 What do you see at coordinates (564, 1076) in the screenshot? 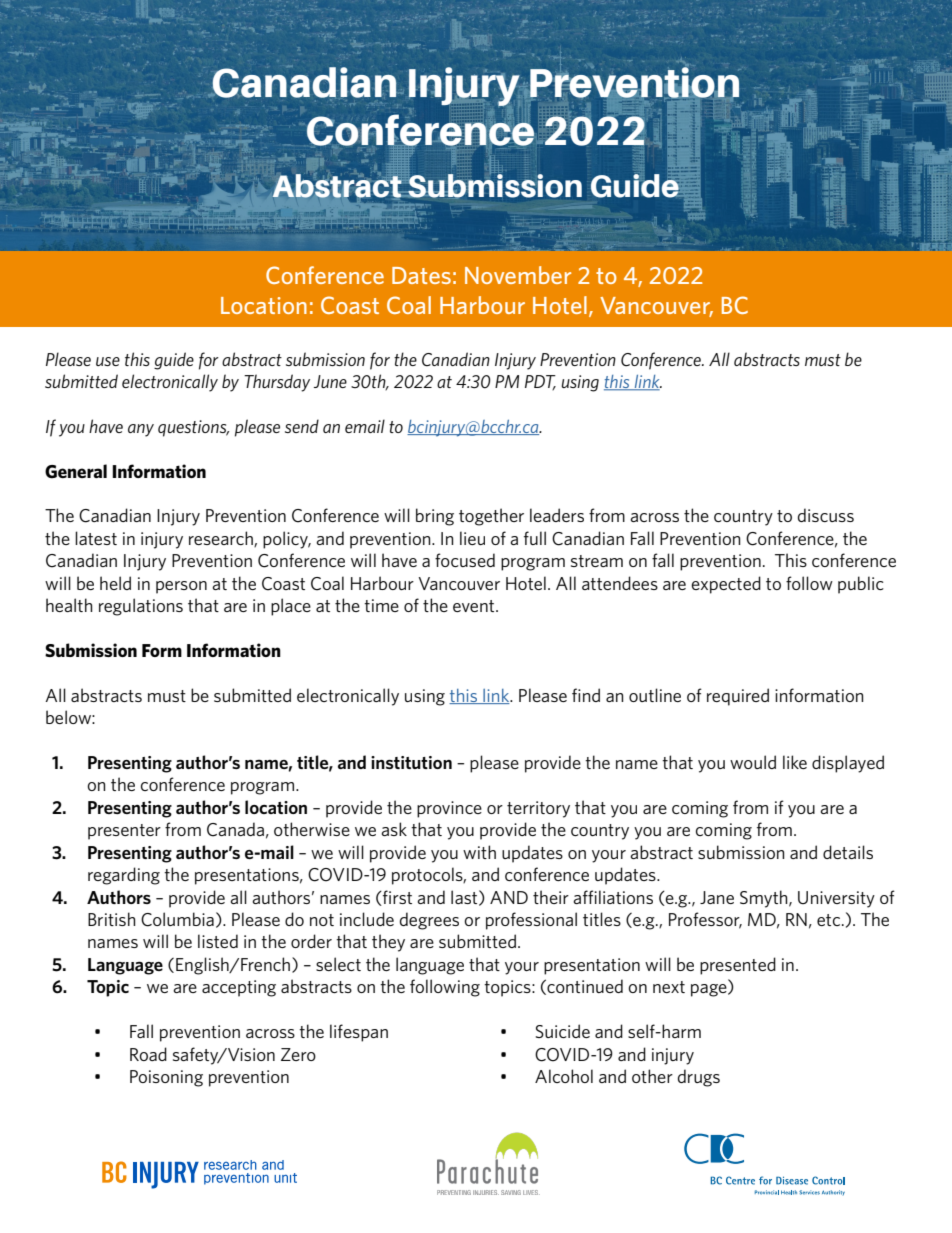
I see `Alcohol` at bounding box center [564, 1076].
